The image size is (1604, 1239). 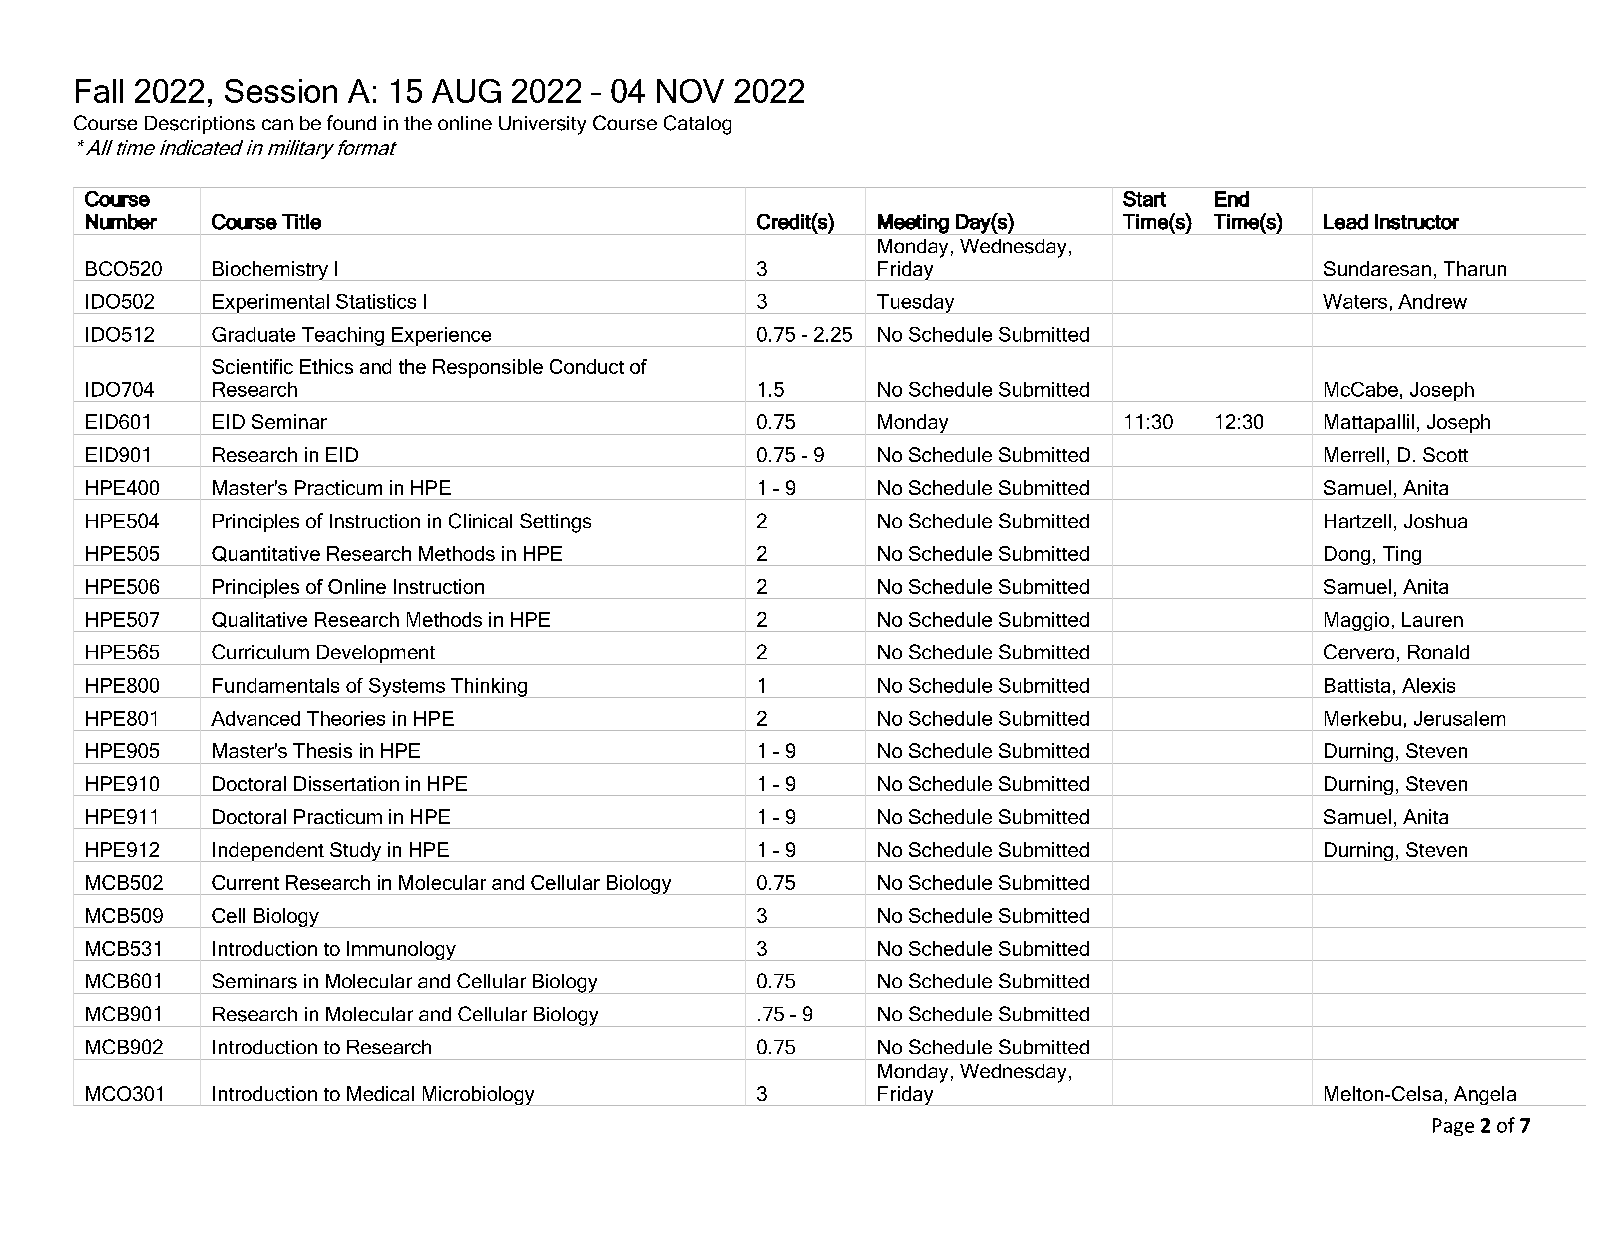 I want to click on Qualitative, so click(x=259, y=620).
